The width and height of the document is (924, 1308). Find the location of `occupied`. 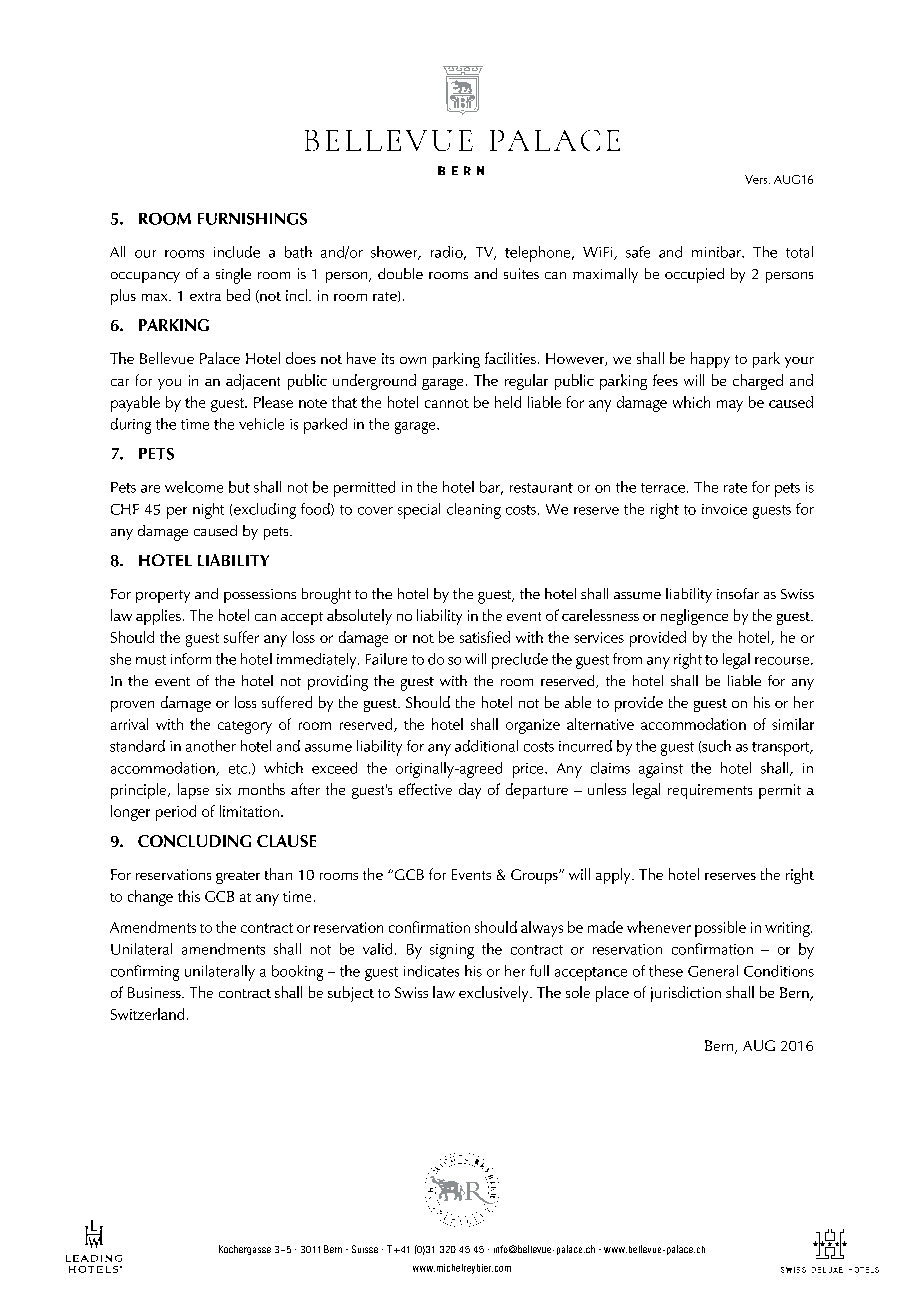

occupied is located at coordinates (694, 275).
